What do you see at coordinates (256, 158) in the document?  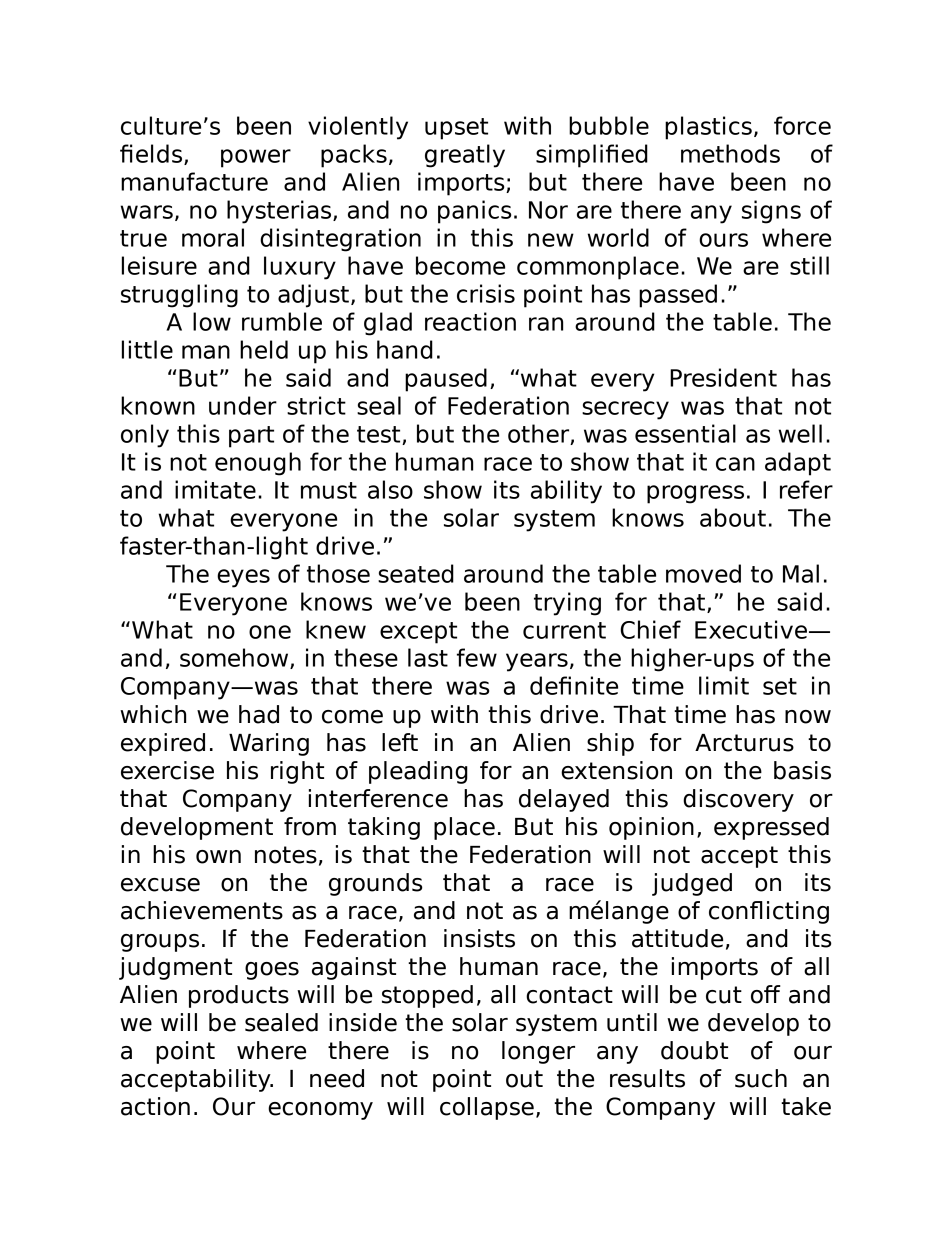 I see `power` at bounding box center [256, 158].
